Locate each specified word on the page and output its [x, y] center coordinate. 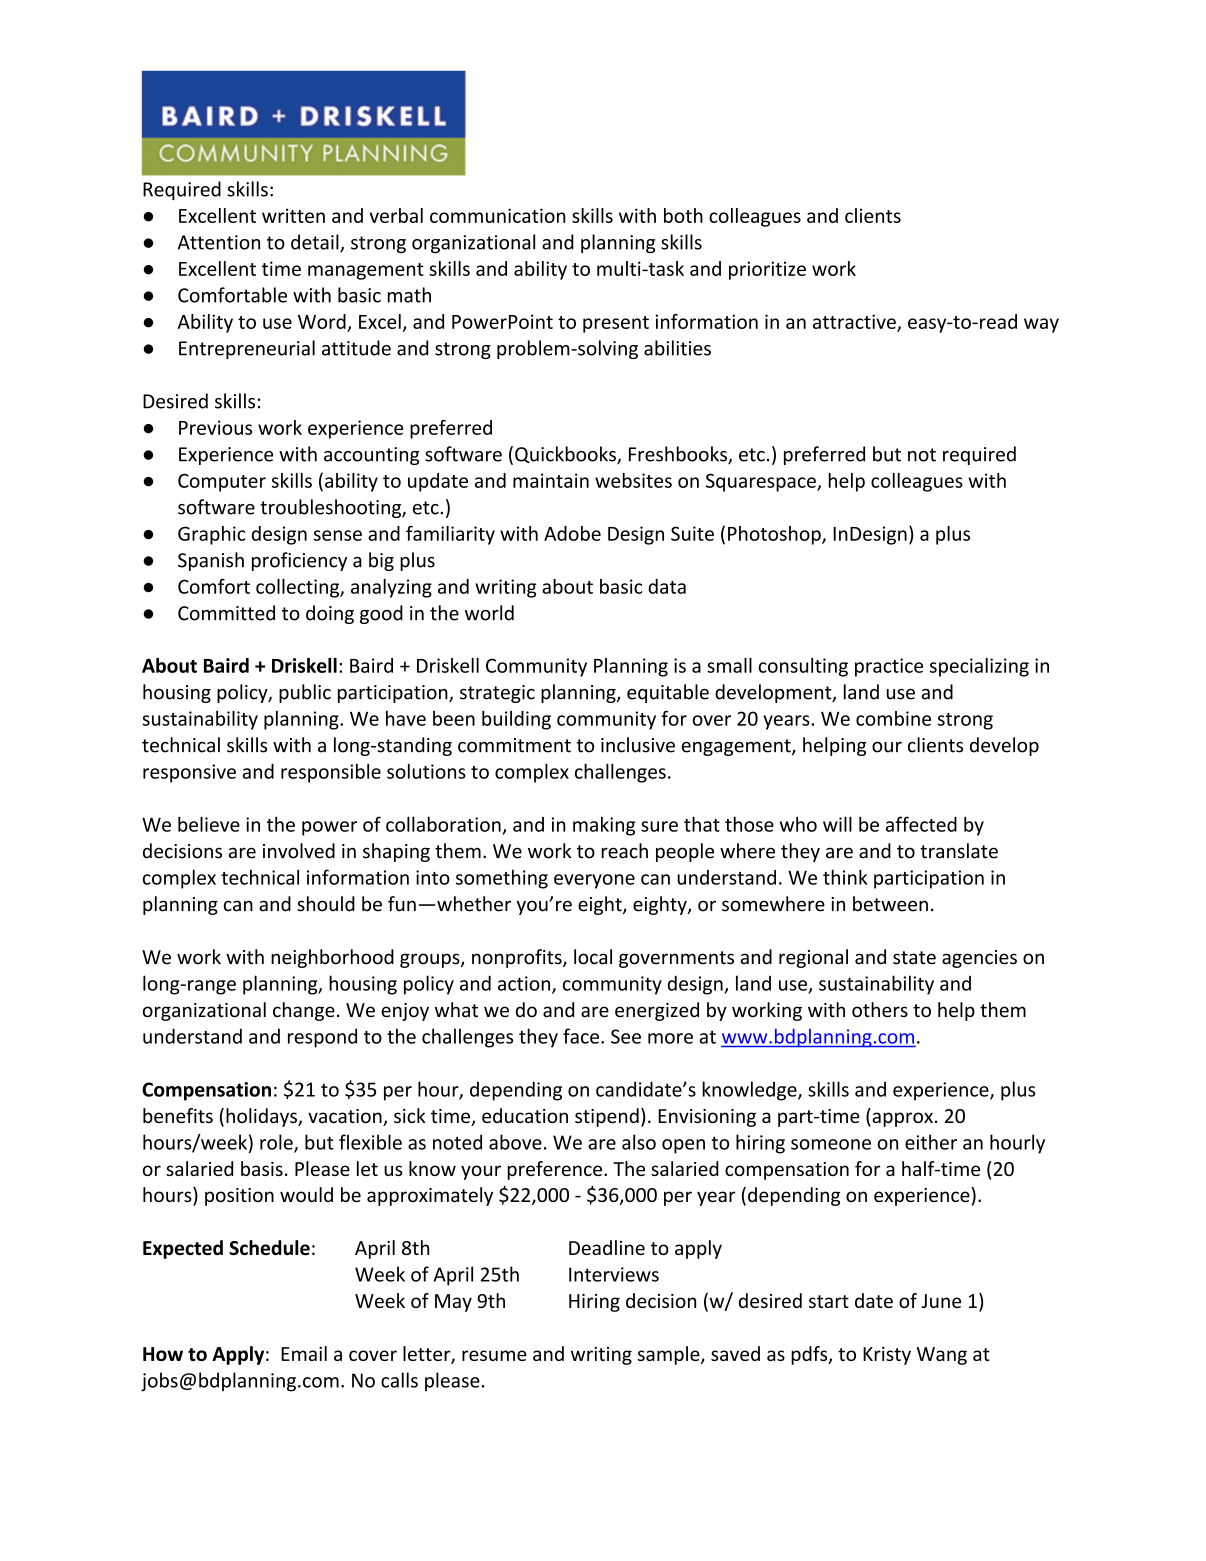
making [604, 826]
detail [316, 243]
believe [209, 824]
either [931, 1142]
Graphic [211, 535]
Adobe [572, 533]
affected [921, 824]
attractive [855, 322]
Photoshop [775, 535]
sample [670, 1355]
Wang [942, 1356]
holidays [262, 1117]
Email [304, 1353]
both [683, 215]
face [581, 1036]
